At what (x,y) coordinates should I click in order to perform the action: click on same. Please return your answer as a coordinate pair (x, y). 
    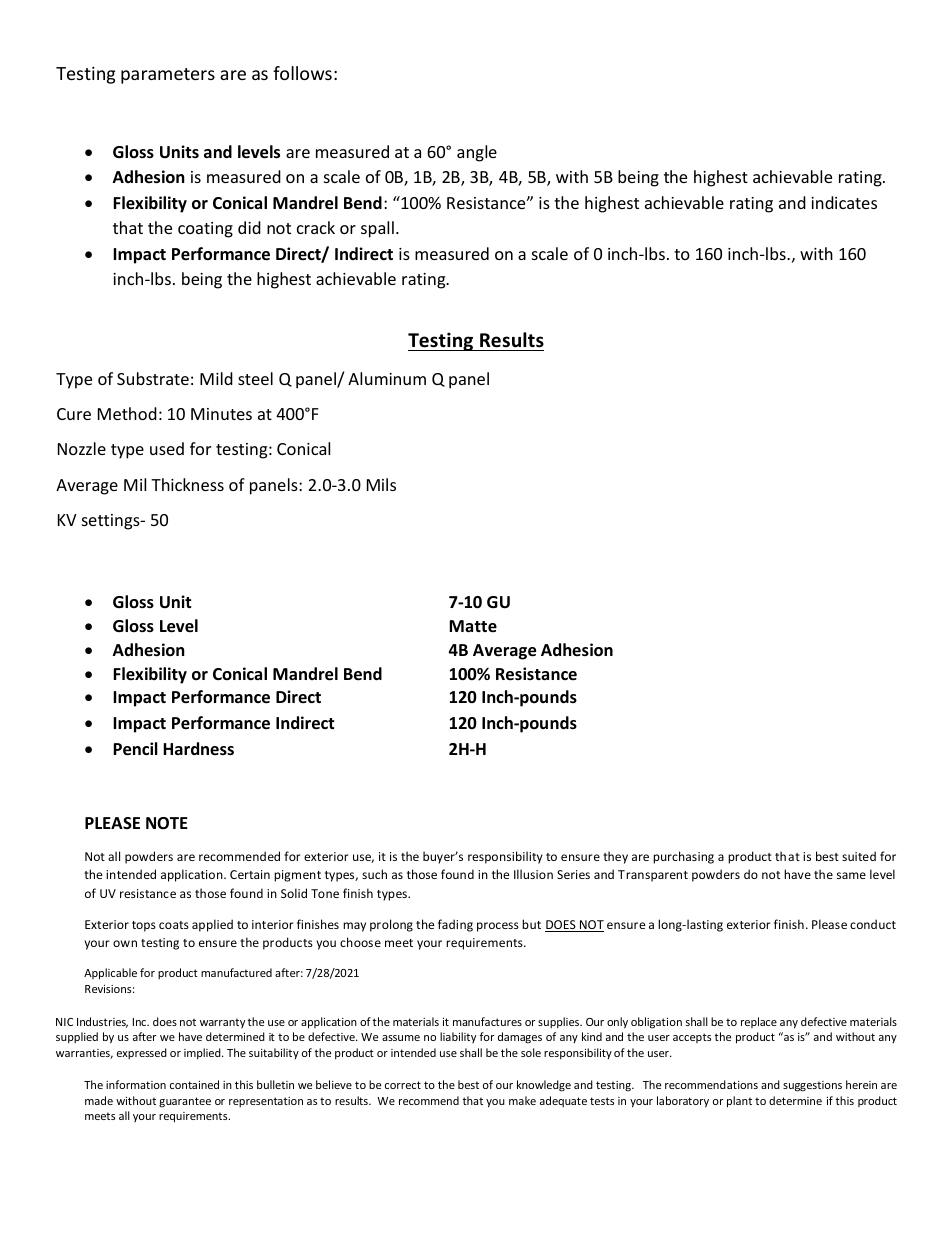
    Looking at the image, I should click on (851, 875).
